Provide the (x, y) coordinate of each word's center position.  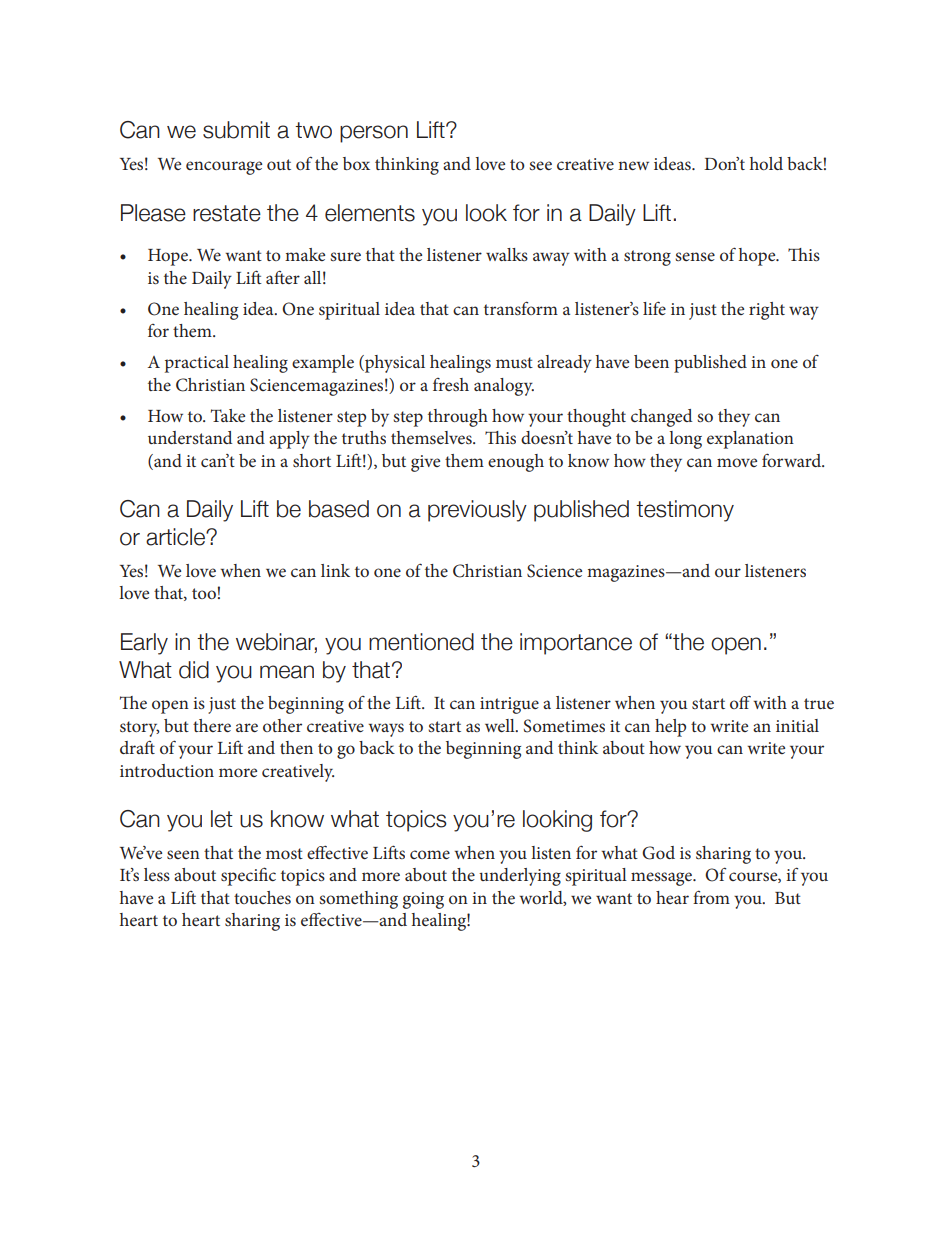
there (212, 725)
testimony (685, 511)
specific (248, 876)
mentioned (421, 642)
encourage (224, 168)
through (458, 418)
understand (190, 437)
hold (766, 163)
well (501, 725)
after (283, 277)
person (374, 134)
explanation (750, 440)
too (204, 593)
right (767, 311)
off (740, 702)
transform (521, 308)
